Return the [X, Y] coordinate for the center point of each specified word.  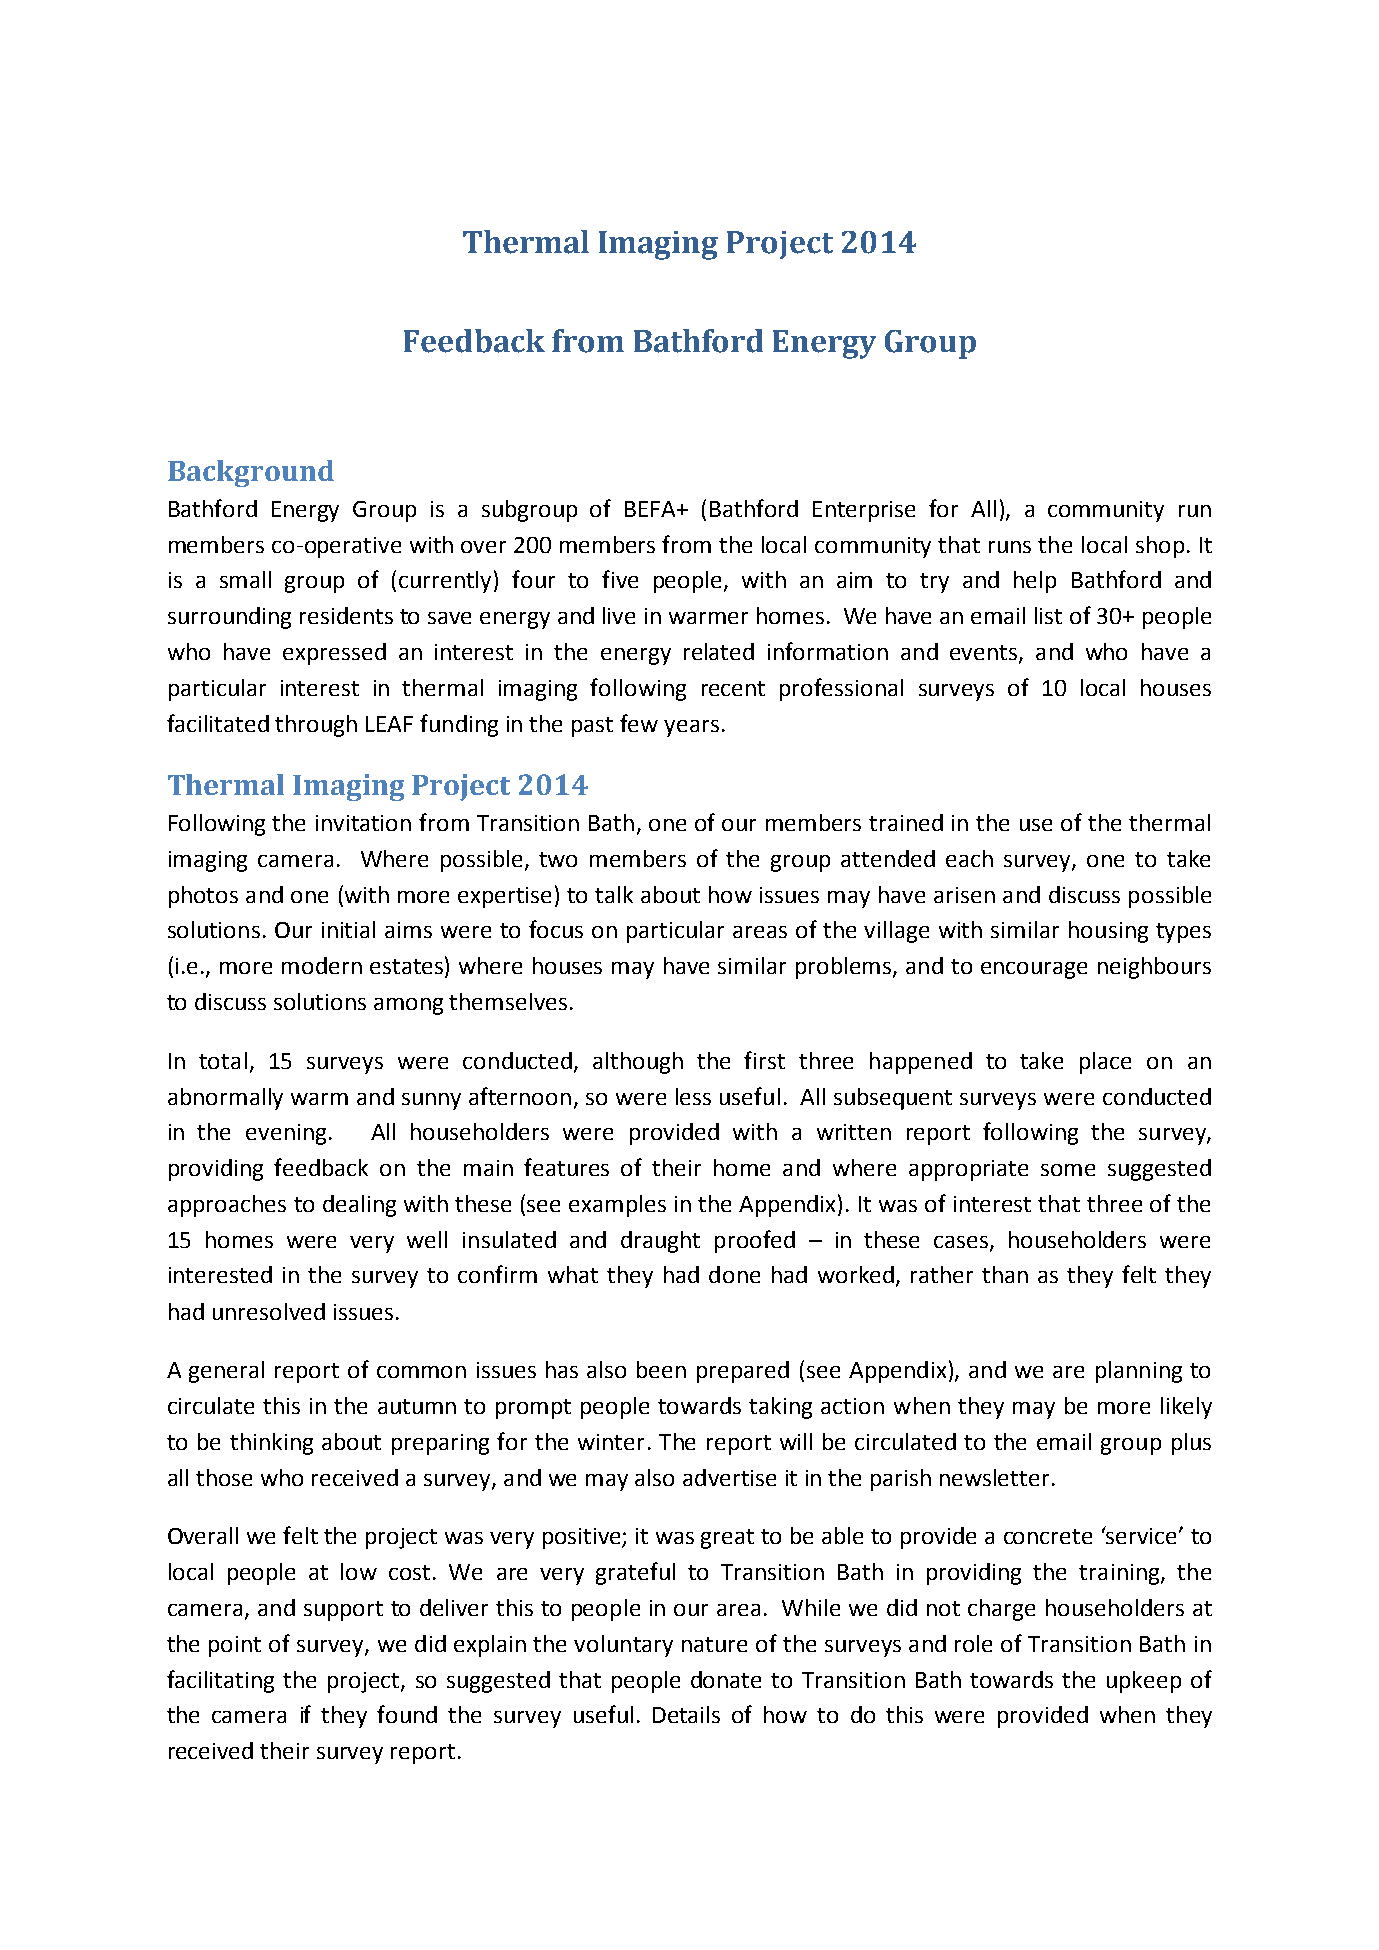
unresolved [269, 1311]
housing [1108, 932]
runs [1010, 547]
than [1005, 1274]
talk [614, 894]
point [235, 1646]
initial [348, 929]
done [734, 1274]
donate [726, 1679]
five [620, 579]
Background [251, 473]
